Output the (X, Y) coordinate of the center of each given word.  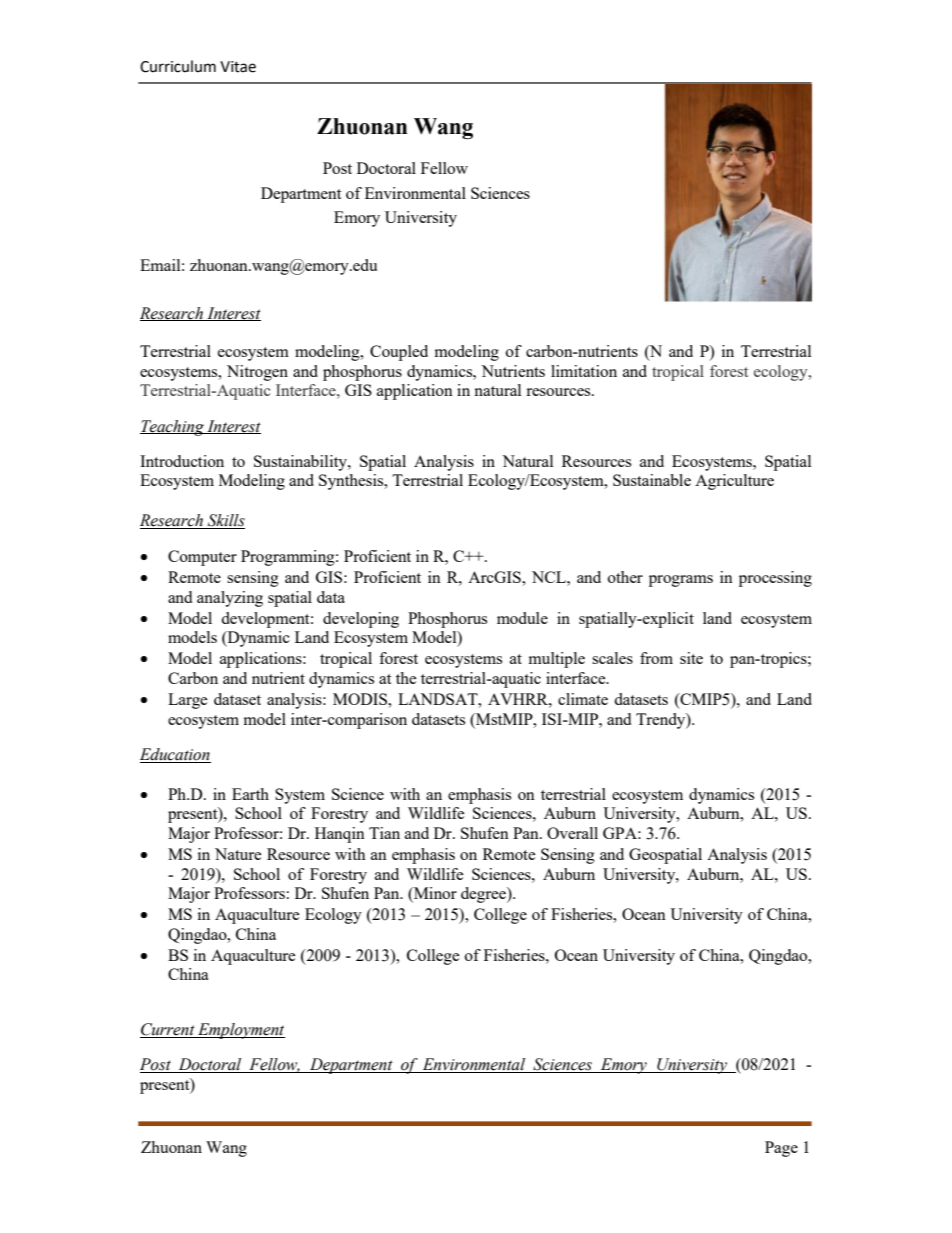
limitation (584, 371)
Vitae (238, 67)
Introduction (182, 461)
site (691, 658)
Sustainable (652, 480)
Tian (384, 833)
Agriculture (734, 482)
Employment (240, 1031)
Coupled (399, 353)
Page (781, 1149)
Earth (250, 794)
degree (484, 895)
